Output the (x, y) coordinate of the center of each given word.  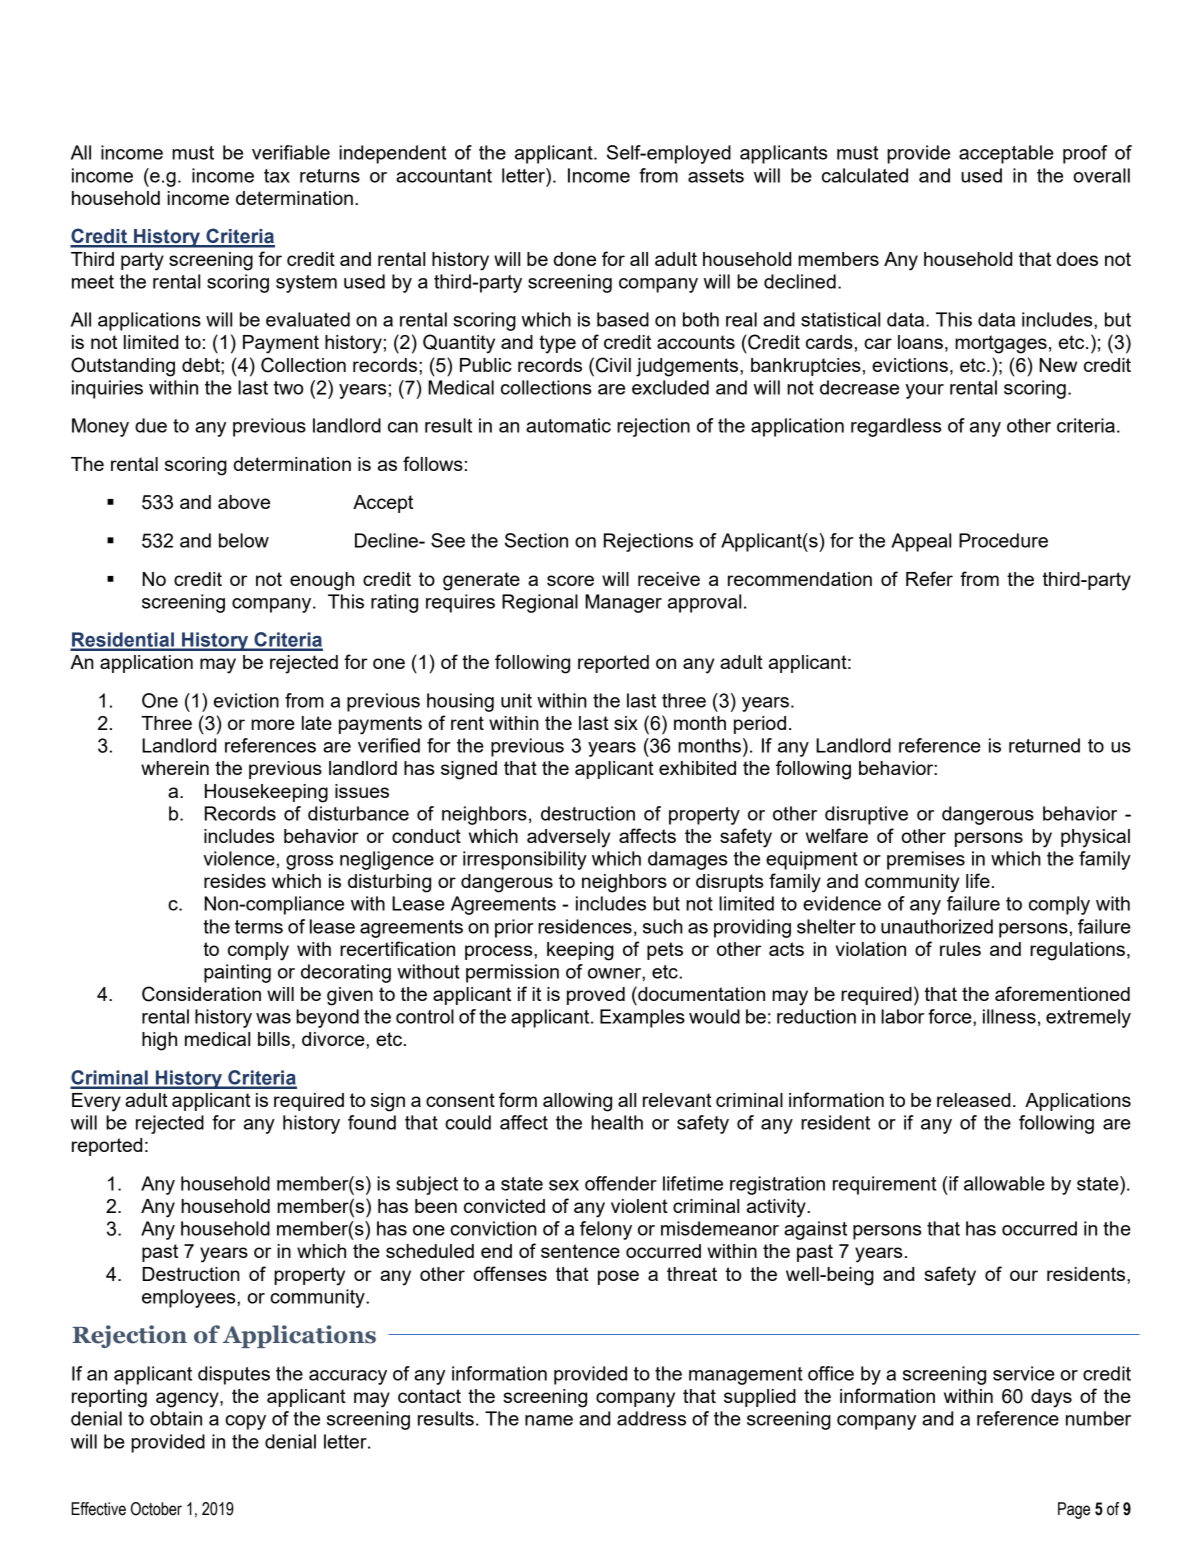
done (575, 259)
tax (277, 176)
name (549, 1420)
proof (1085, 154)
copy (245, 1422)
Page (1074, 1510)
